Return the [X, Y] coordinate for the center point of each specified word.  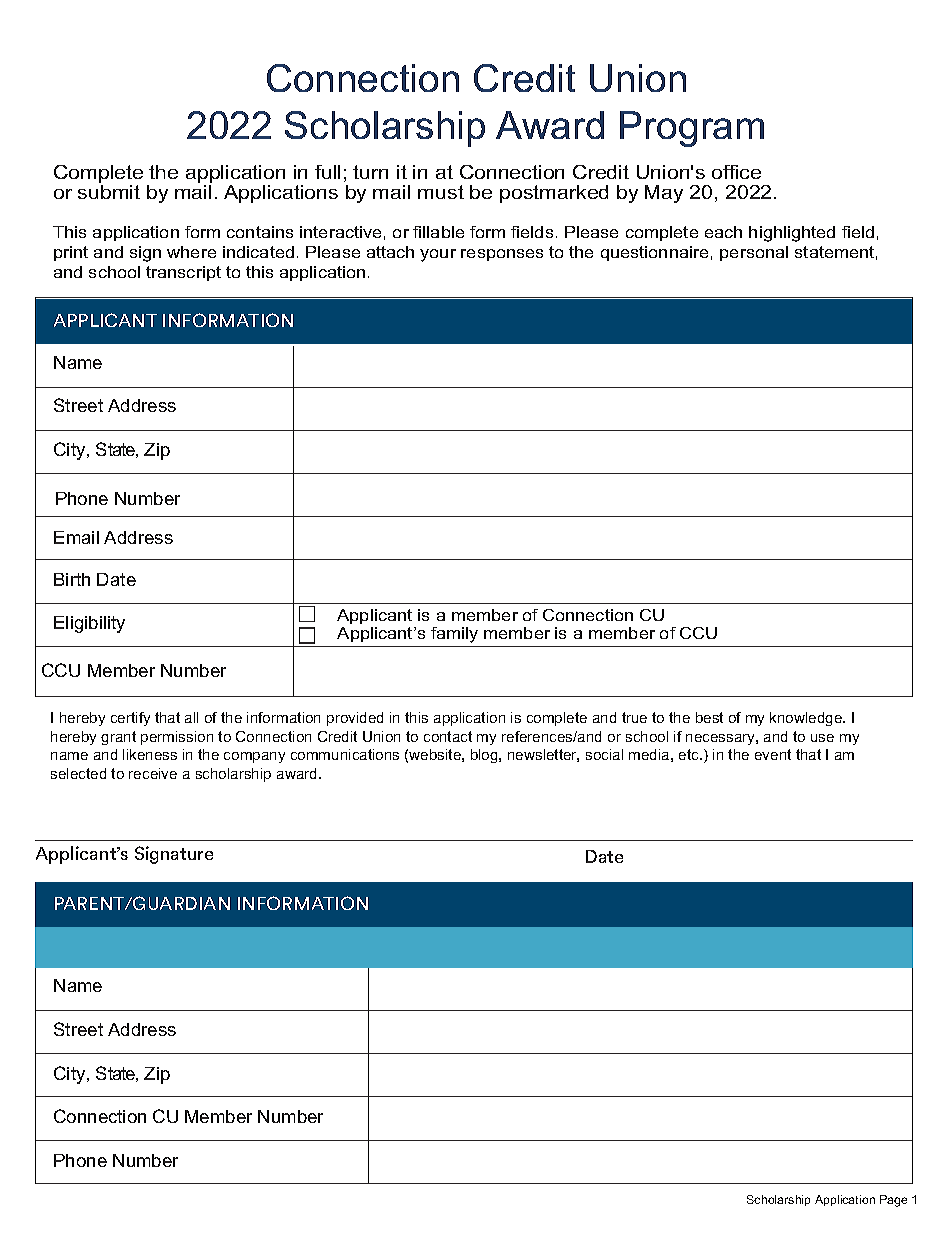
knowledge [807, 719]
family [454, 635]
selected [78, 773]
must [441, 192]
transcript [183, 273]
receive [153, 773]
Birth [72, 579]
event [773, 754]
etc [690, 754]
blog [485, 756]
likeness [150, 754]
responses [502, 255]
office [736, 172]
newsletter [543, 755]
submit [109, 190]
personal [754, 253]
